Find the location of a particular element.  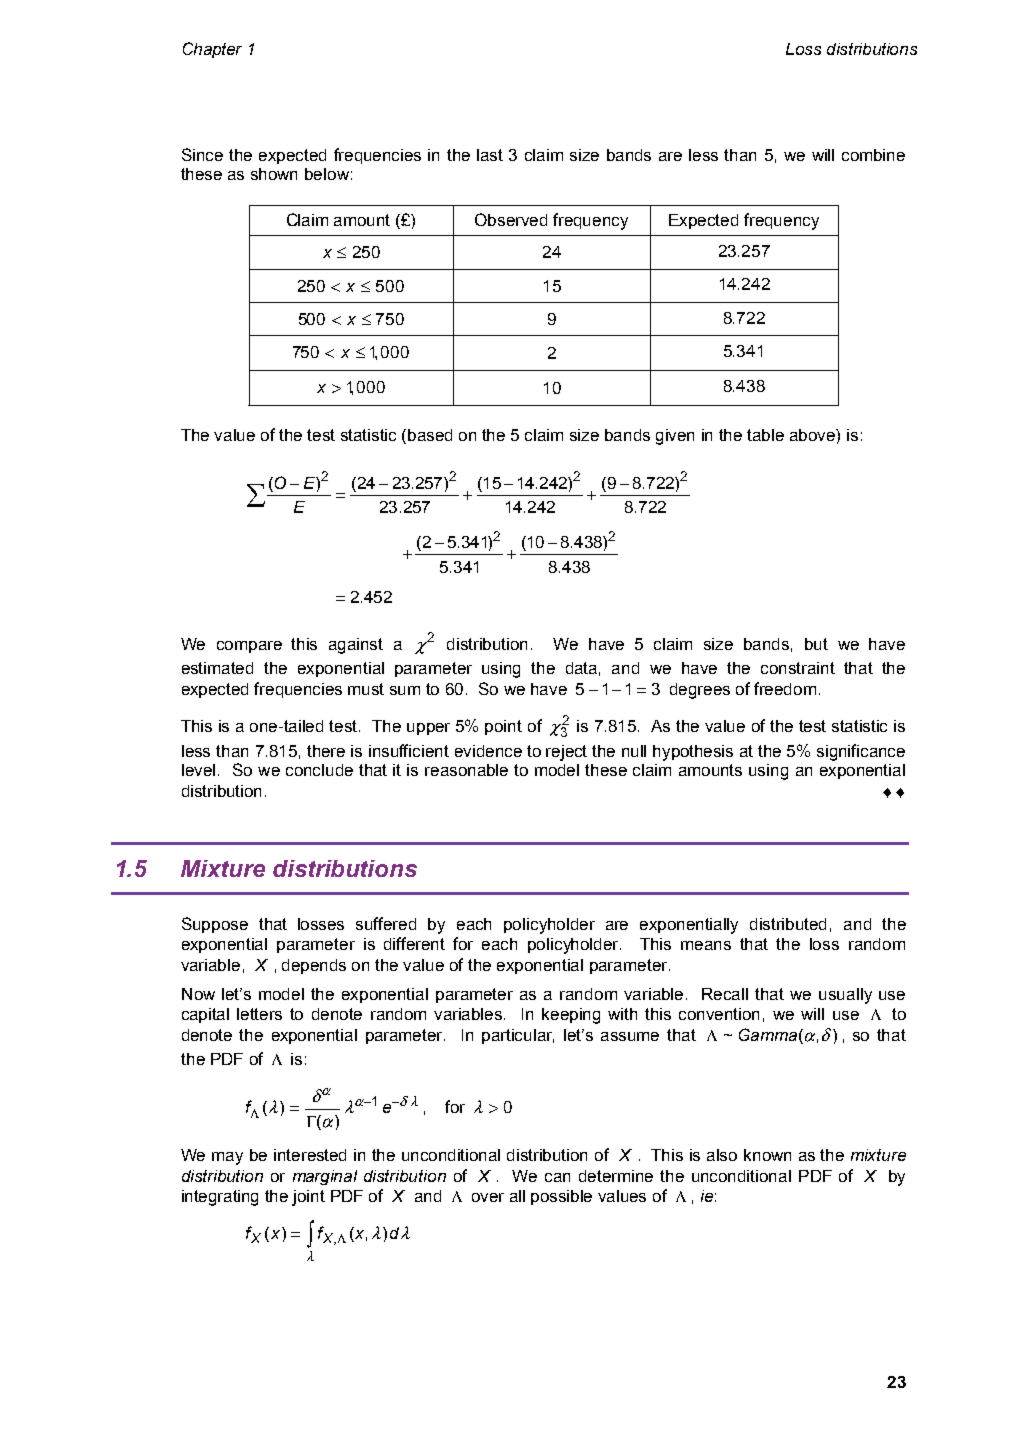

based is located at coordinates (430, 435).
